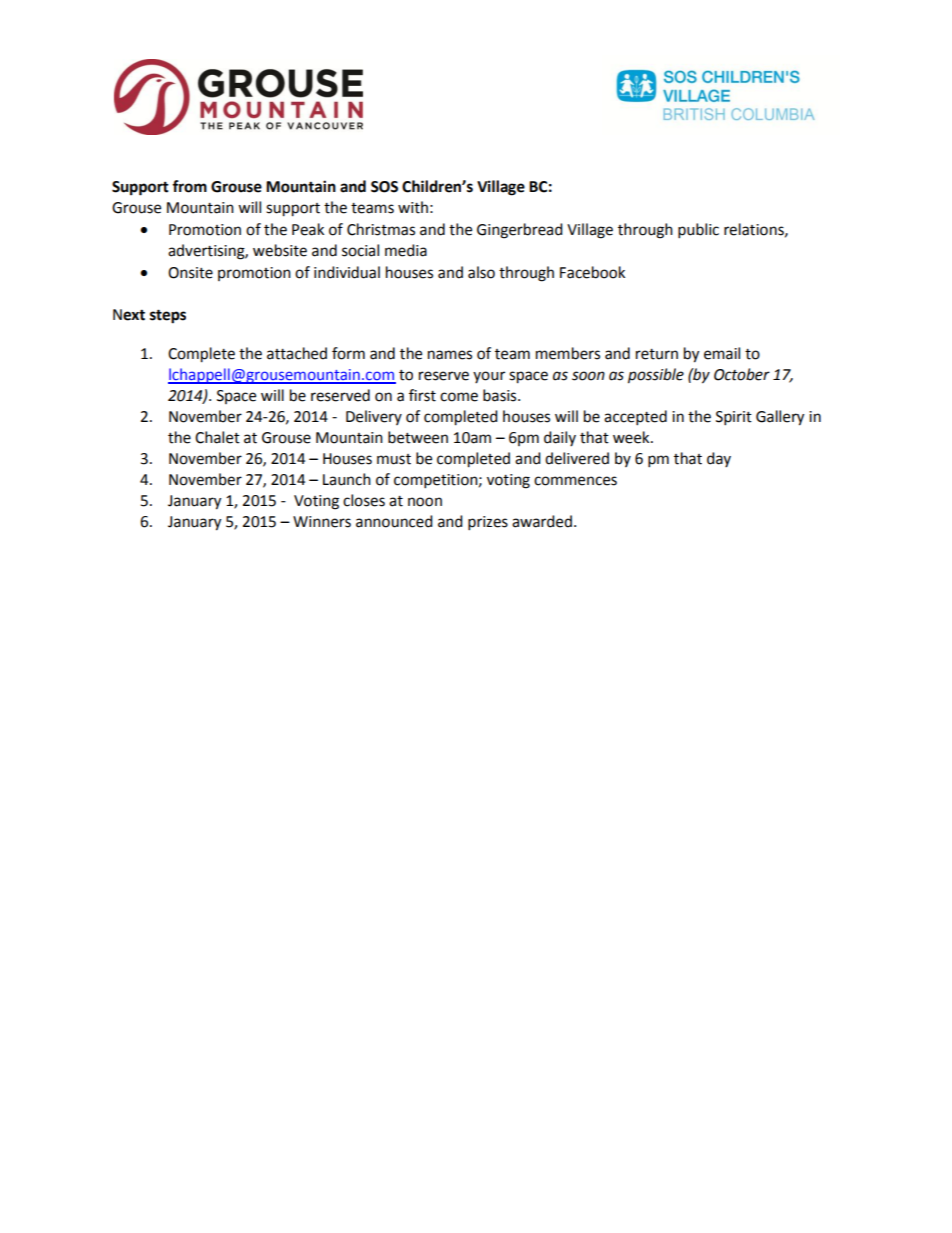 The height and width of the document is (1233, 952). Describe the element at coordinates (481, 272) in the document. I see `also` at that location.
